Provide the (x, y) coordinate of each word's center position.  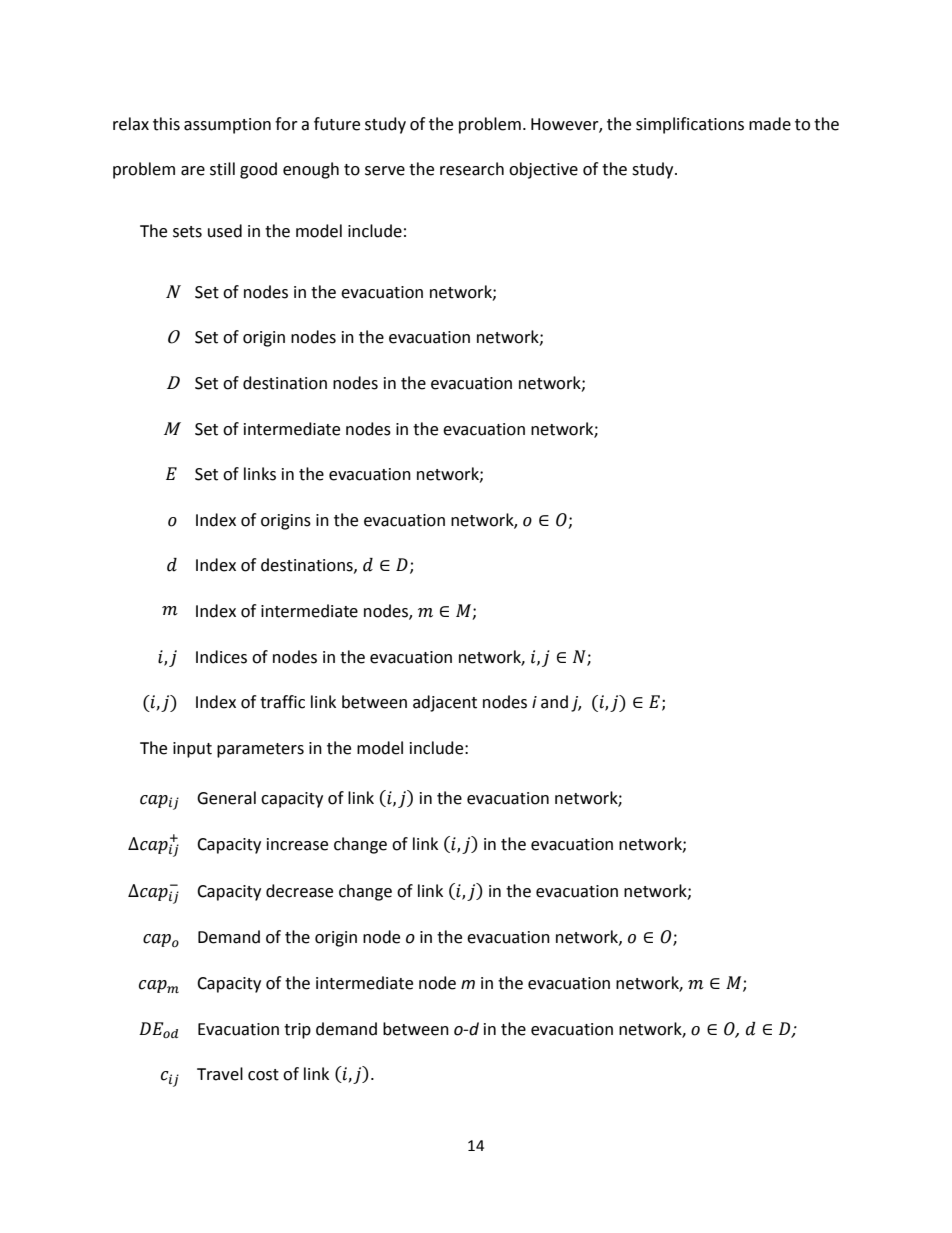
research (472, 169)
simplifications (690, 125)
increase (297, 844)
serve (385, 171)
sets (187, 232)
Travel (220, 1074)
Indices (221, 657)
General (226, 798)
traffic (282, 702)
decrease (299, 891)
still (222, 169)
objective (543, 170)
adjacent (445, 703)
